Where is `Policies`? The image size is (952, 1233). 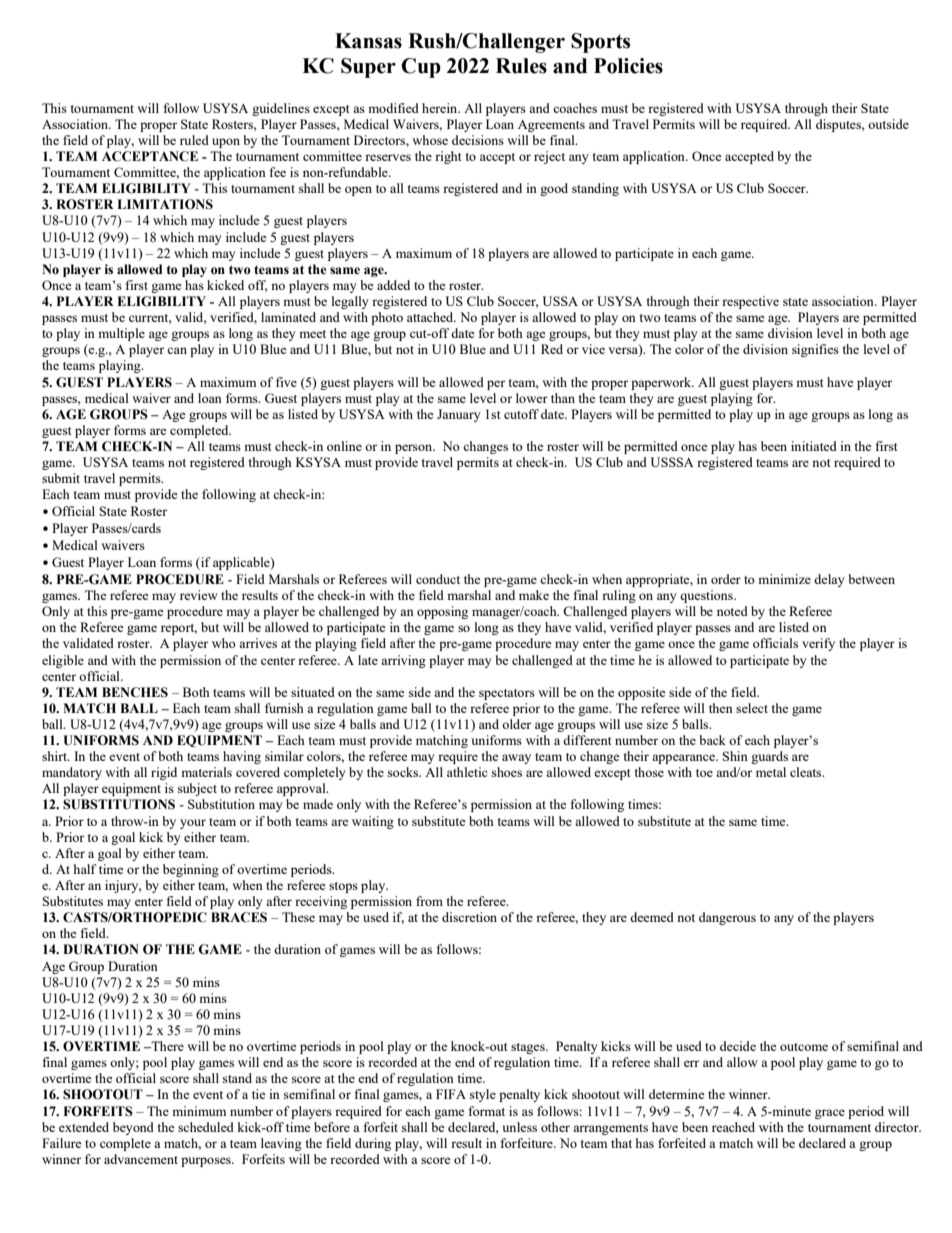
Policies is located at coordinates (628, 66).
